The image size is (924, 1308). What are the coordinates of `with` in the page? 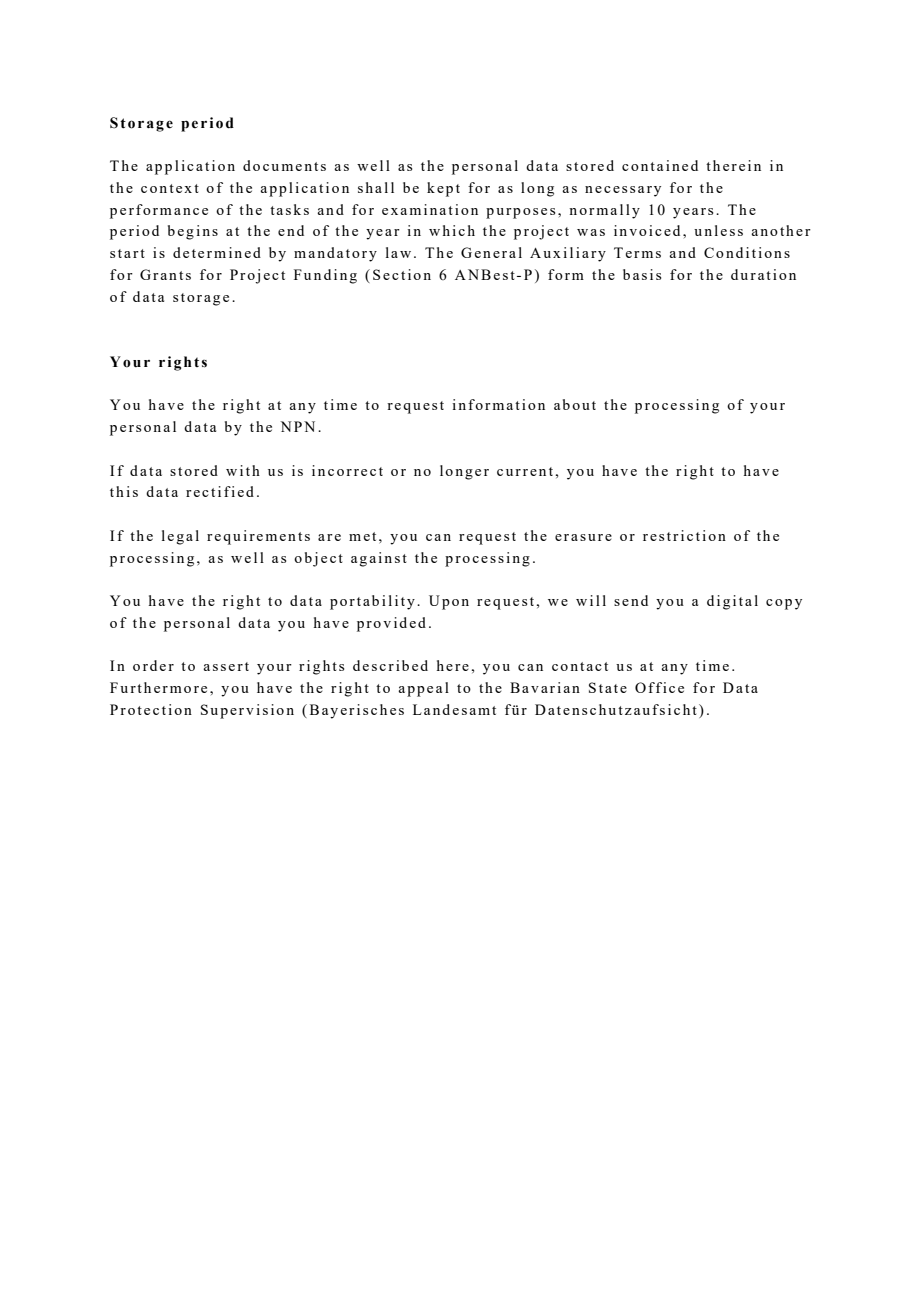 It's located at (243, 470).
